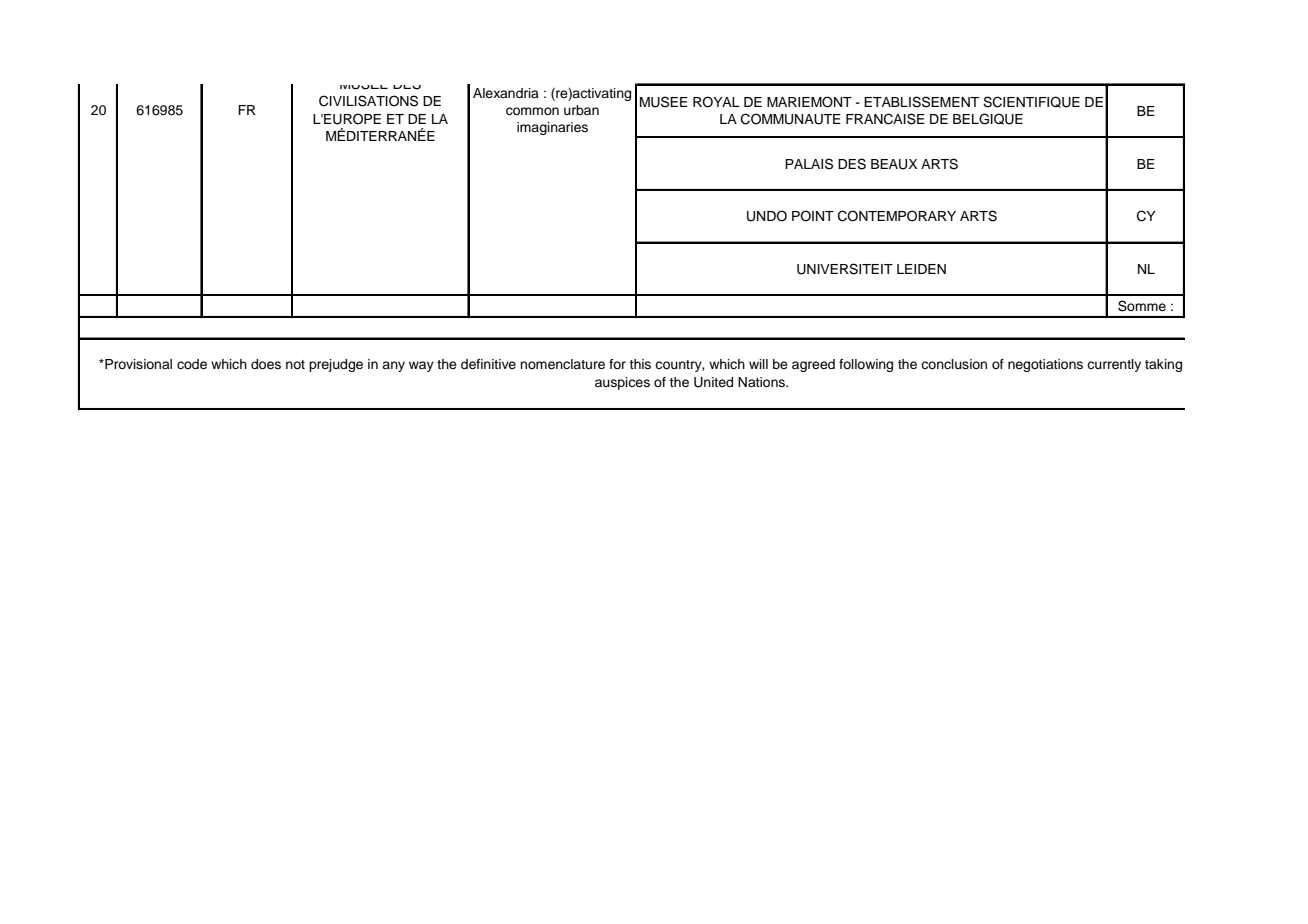  Describe the element at coordinates (295, 364) in the screenshot. I see `not` at that location.
